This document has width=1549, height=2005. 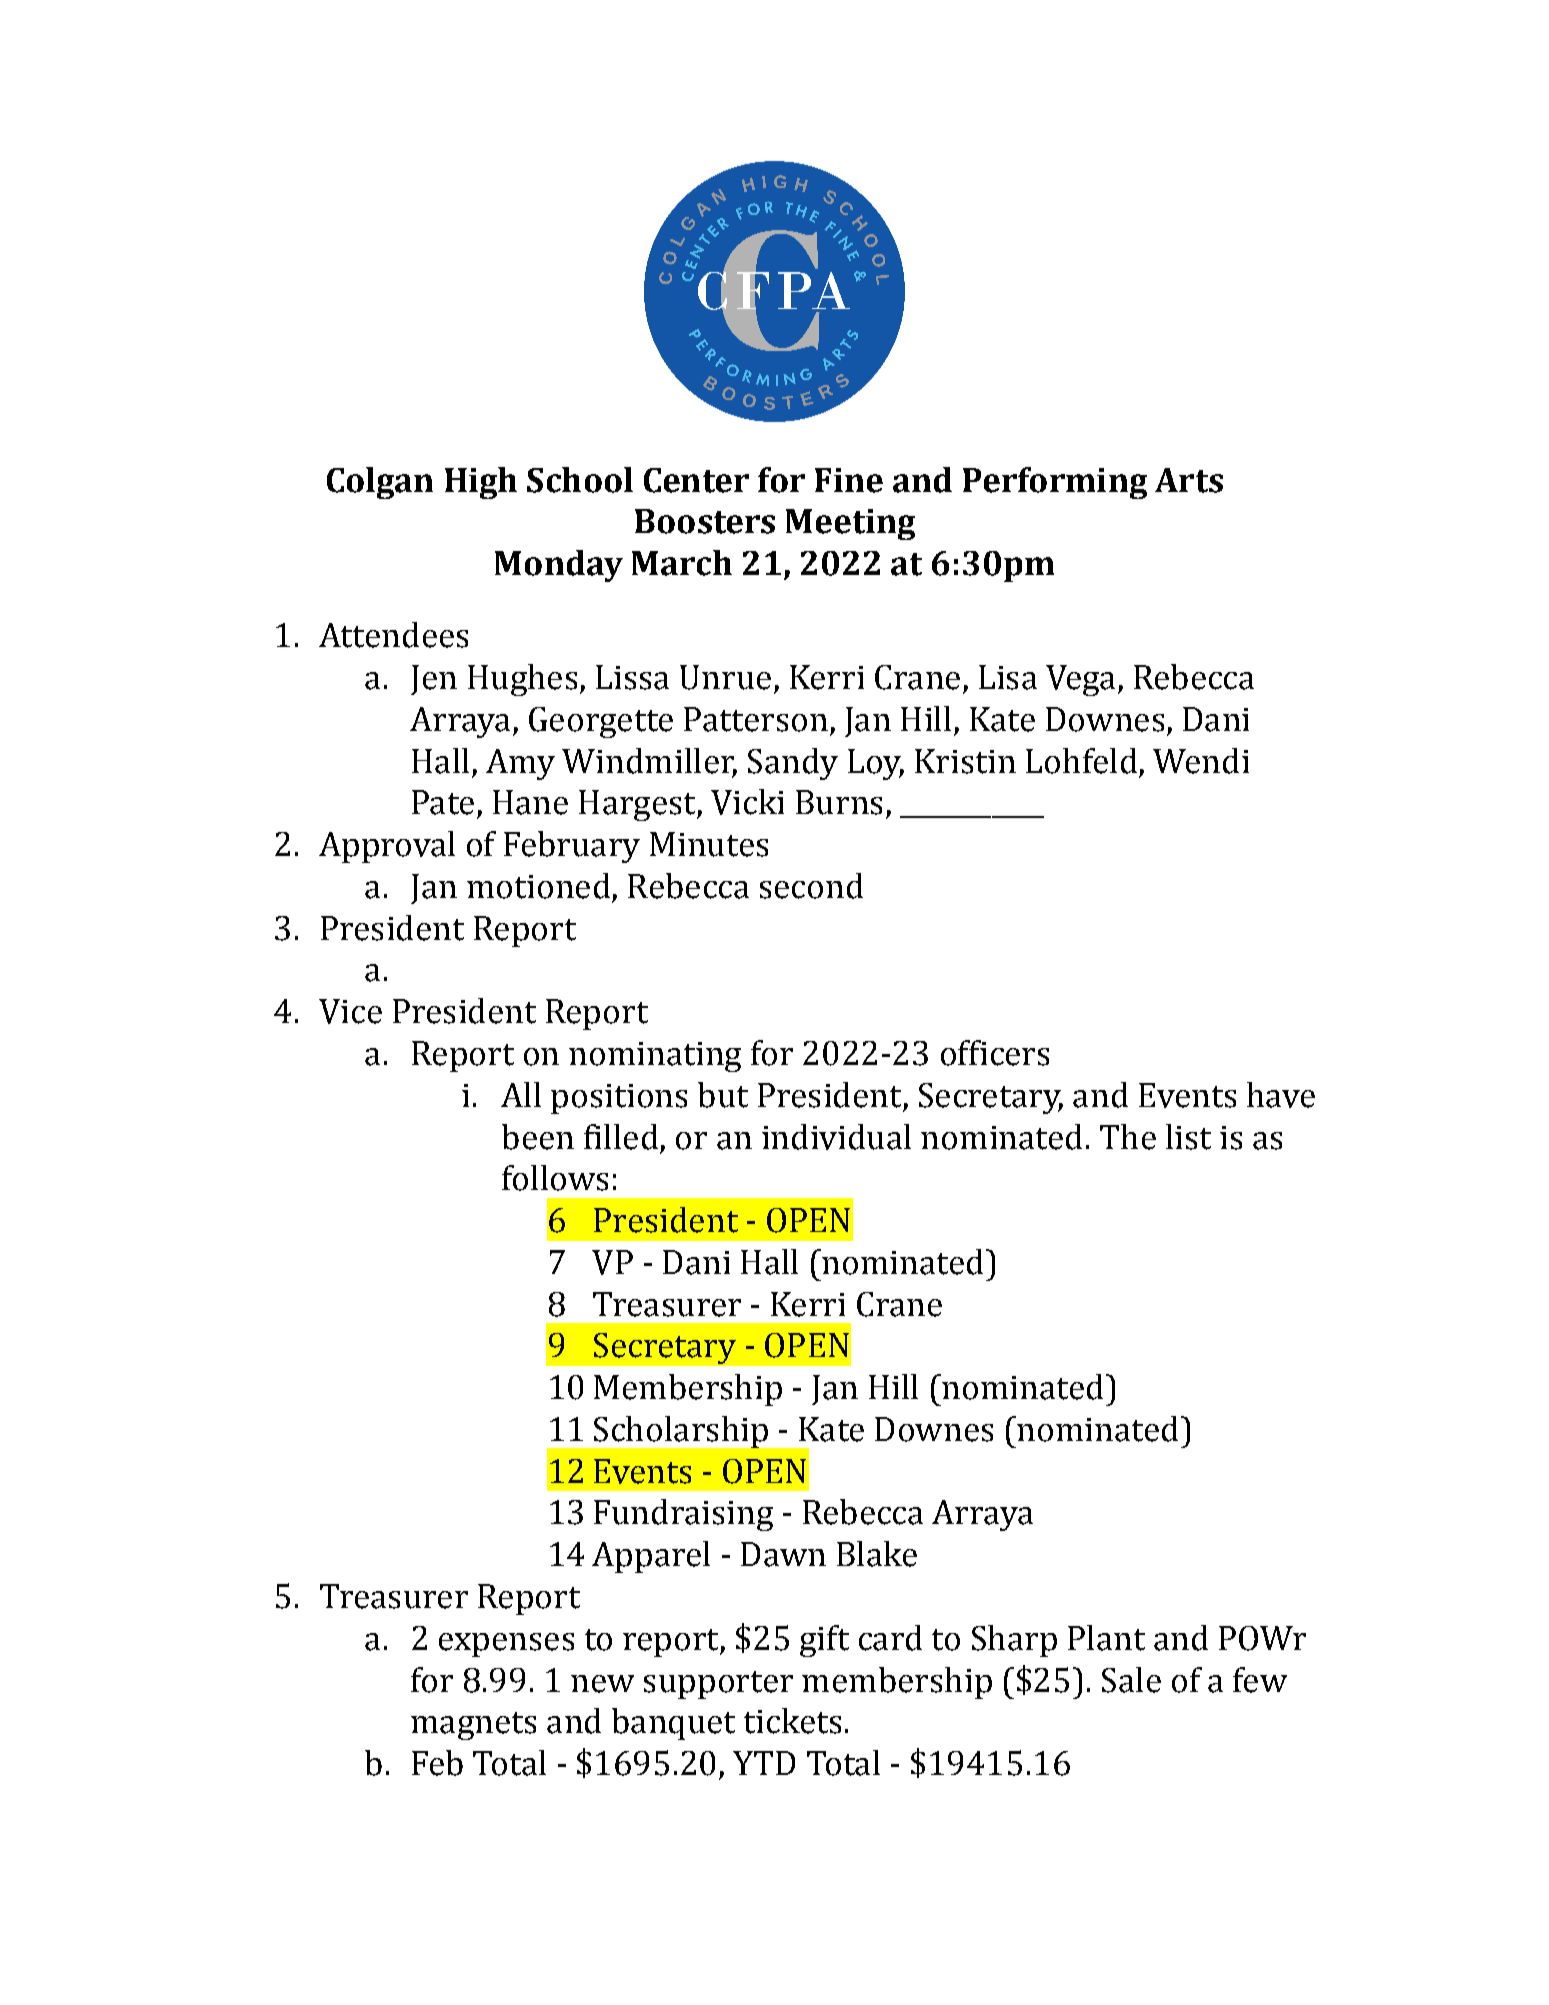 What do you see at coordinates (792, 1721) in the document?
I see `tickets` at bounding box center [792, 1721].
